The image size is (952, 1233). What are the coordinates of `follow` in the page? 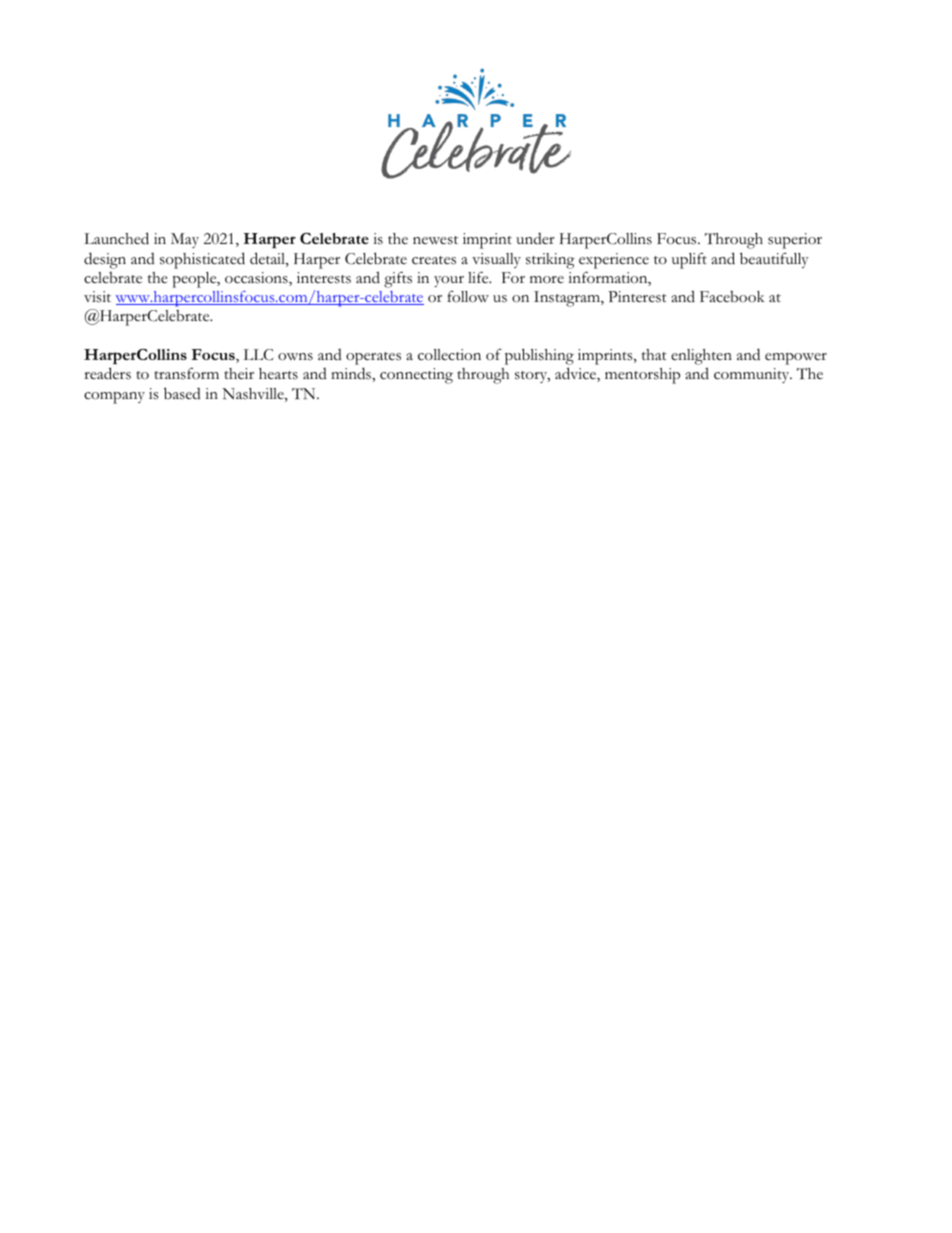 It's located at (468, 297).
